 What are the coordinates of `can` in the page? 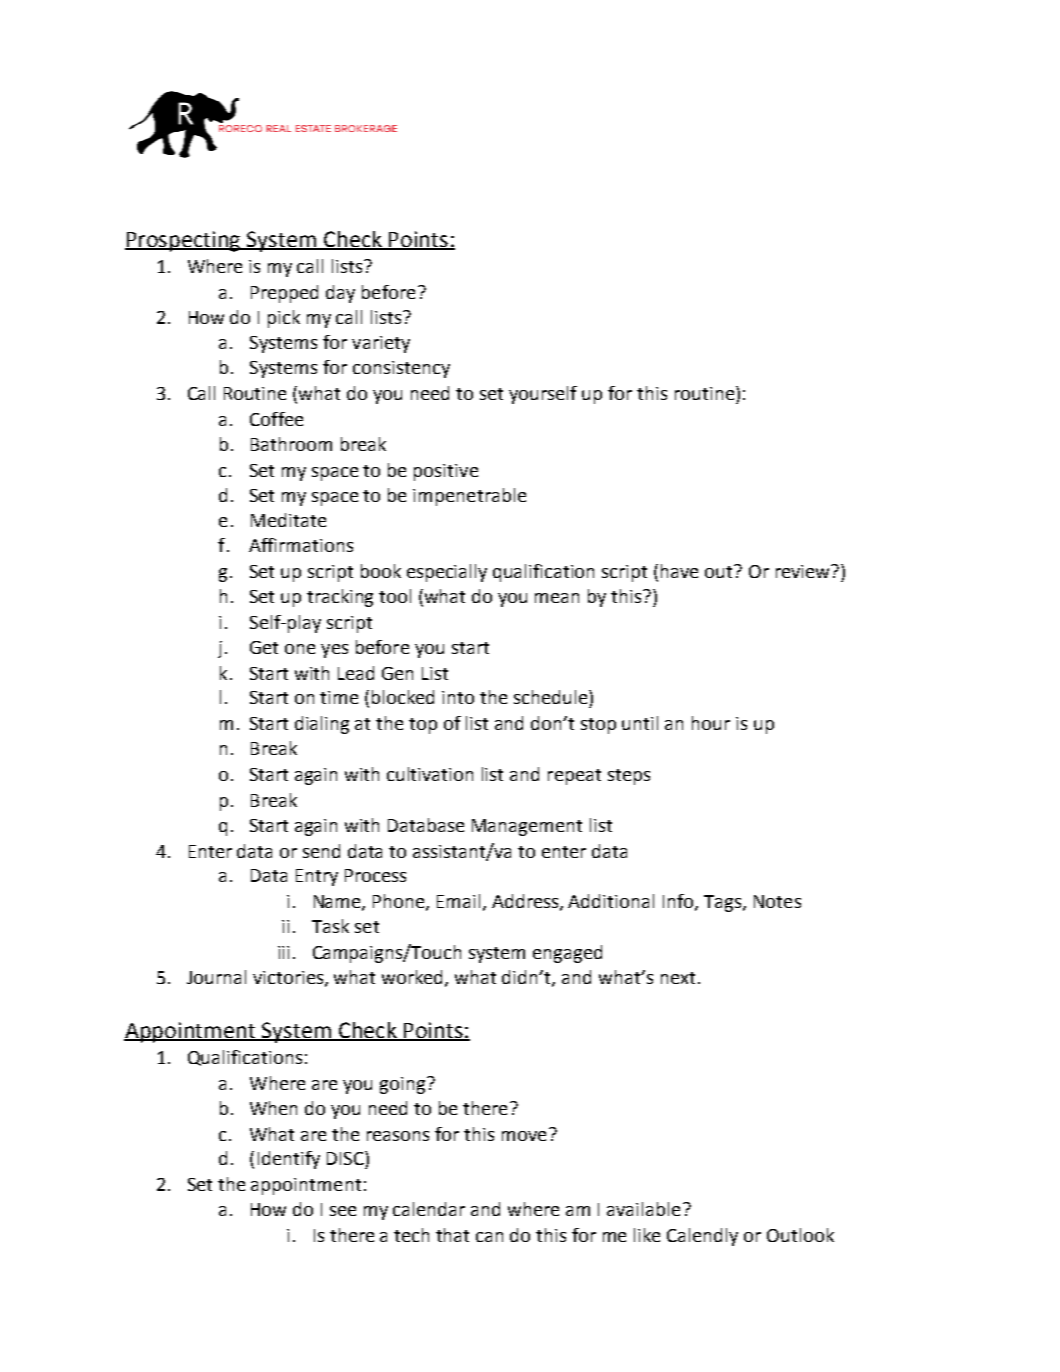 It's located at (489, 1237).
